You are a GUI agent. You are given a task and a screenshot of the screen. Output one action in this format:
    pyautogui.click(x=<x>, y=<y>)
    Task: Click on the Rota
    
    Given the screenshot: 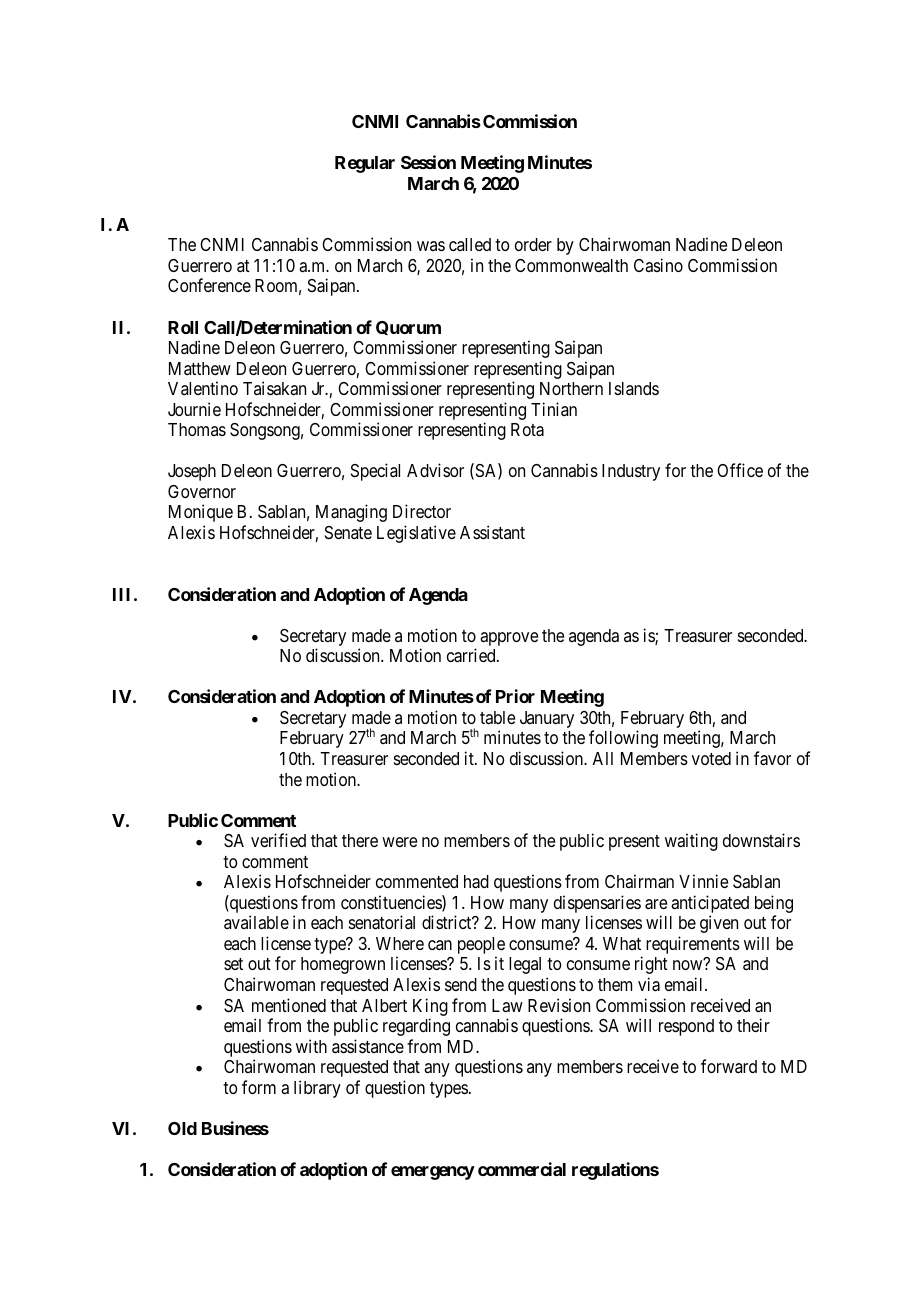 What is the action you would take?
    pyautogui.click(x=527, y=430)
